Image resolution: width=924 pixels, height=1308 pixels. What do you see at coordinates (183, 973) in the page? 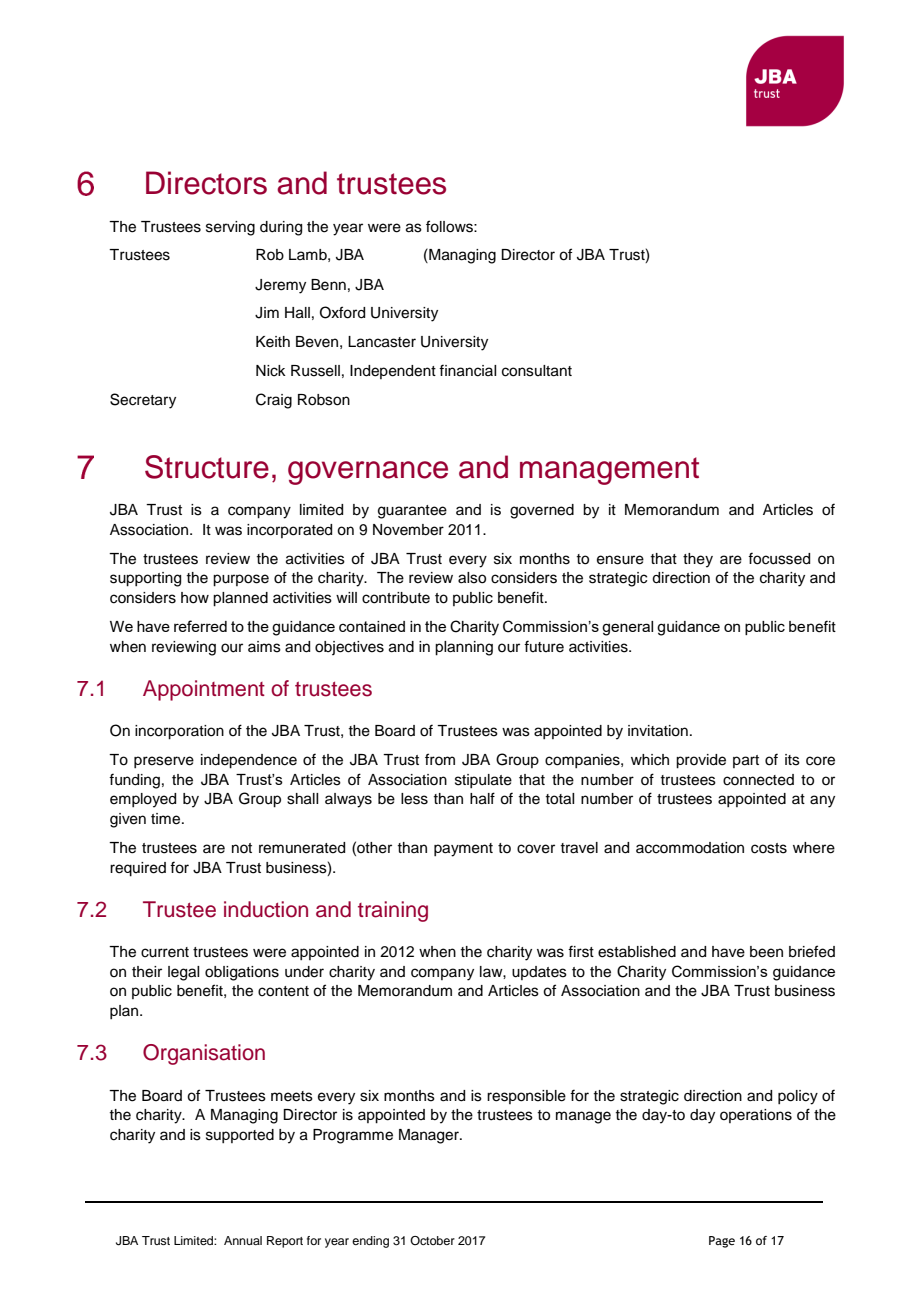
I see `legal` at bounding box center [183, 973].
